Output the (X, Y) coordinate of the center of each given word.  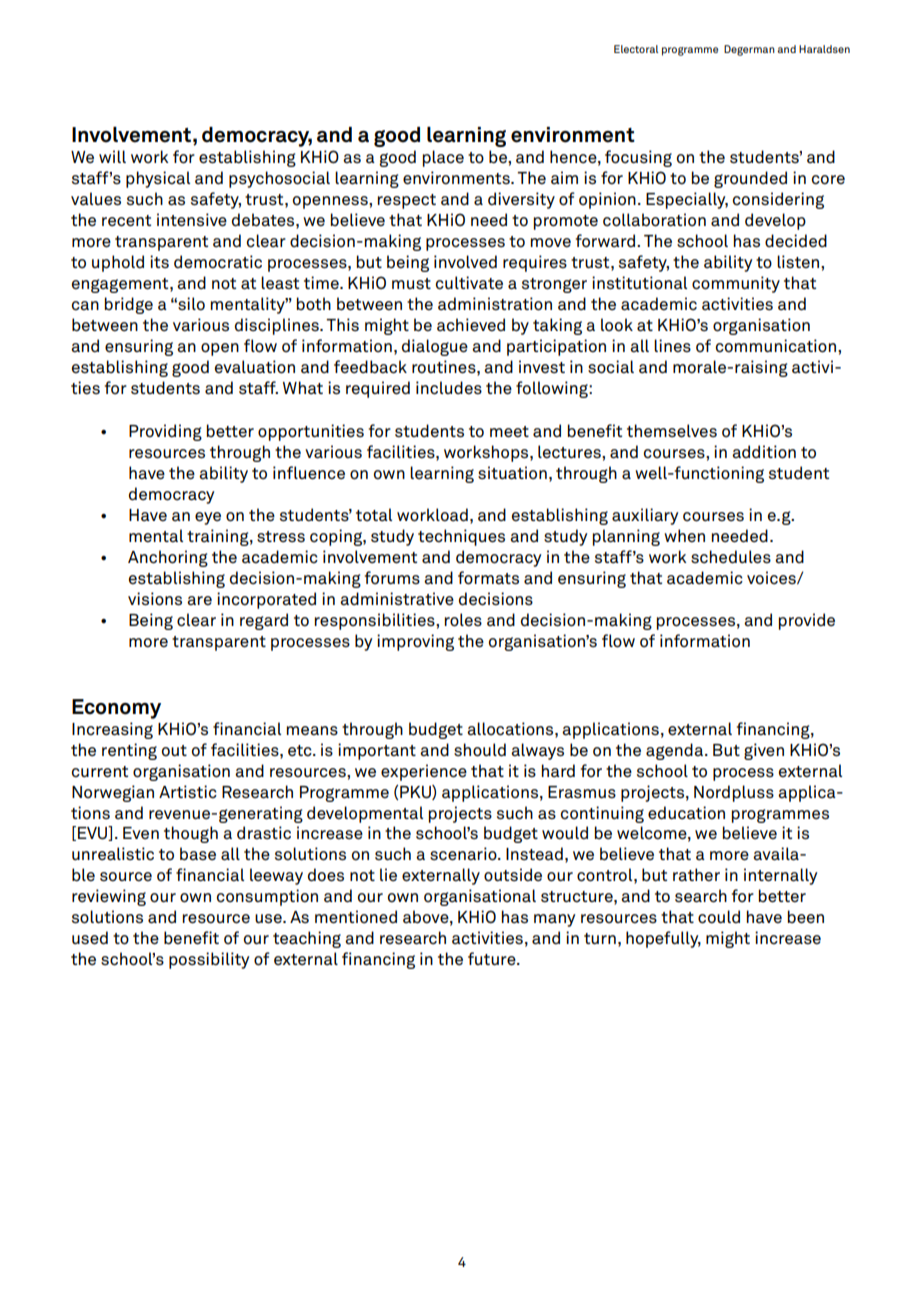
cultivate (469, 283)
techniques (461, 537)
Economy (116, 709)
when (684, 536)
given (764, 751)
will (112, 156)
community (736, 284)
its (159, 261)
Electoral (636, 49)
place (443, 158)
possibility (209, 960)
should (480, 750)
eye (208, 518)
